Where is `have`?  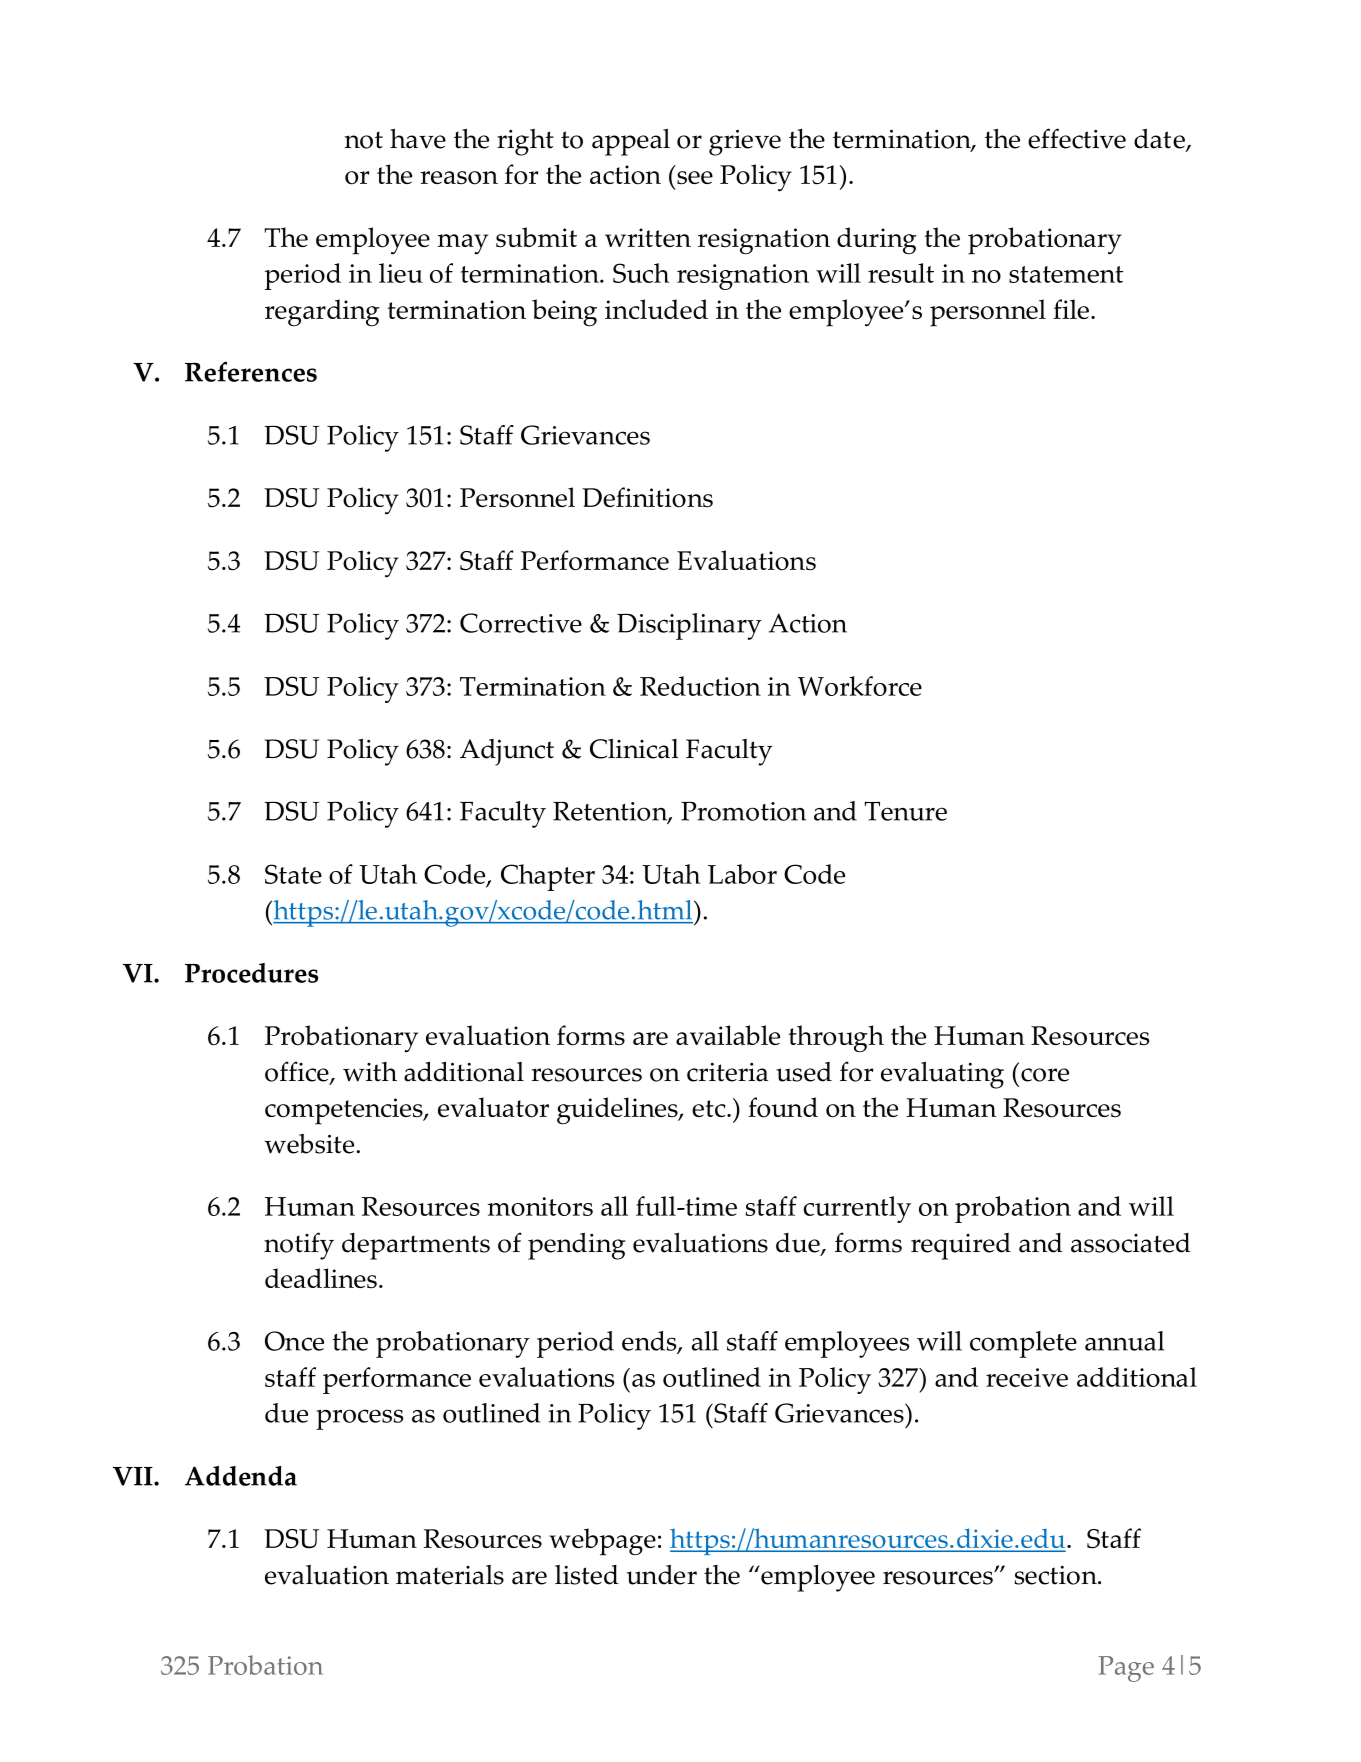
have is located at coordinates (418, 138).
